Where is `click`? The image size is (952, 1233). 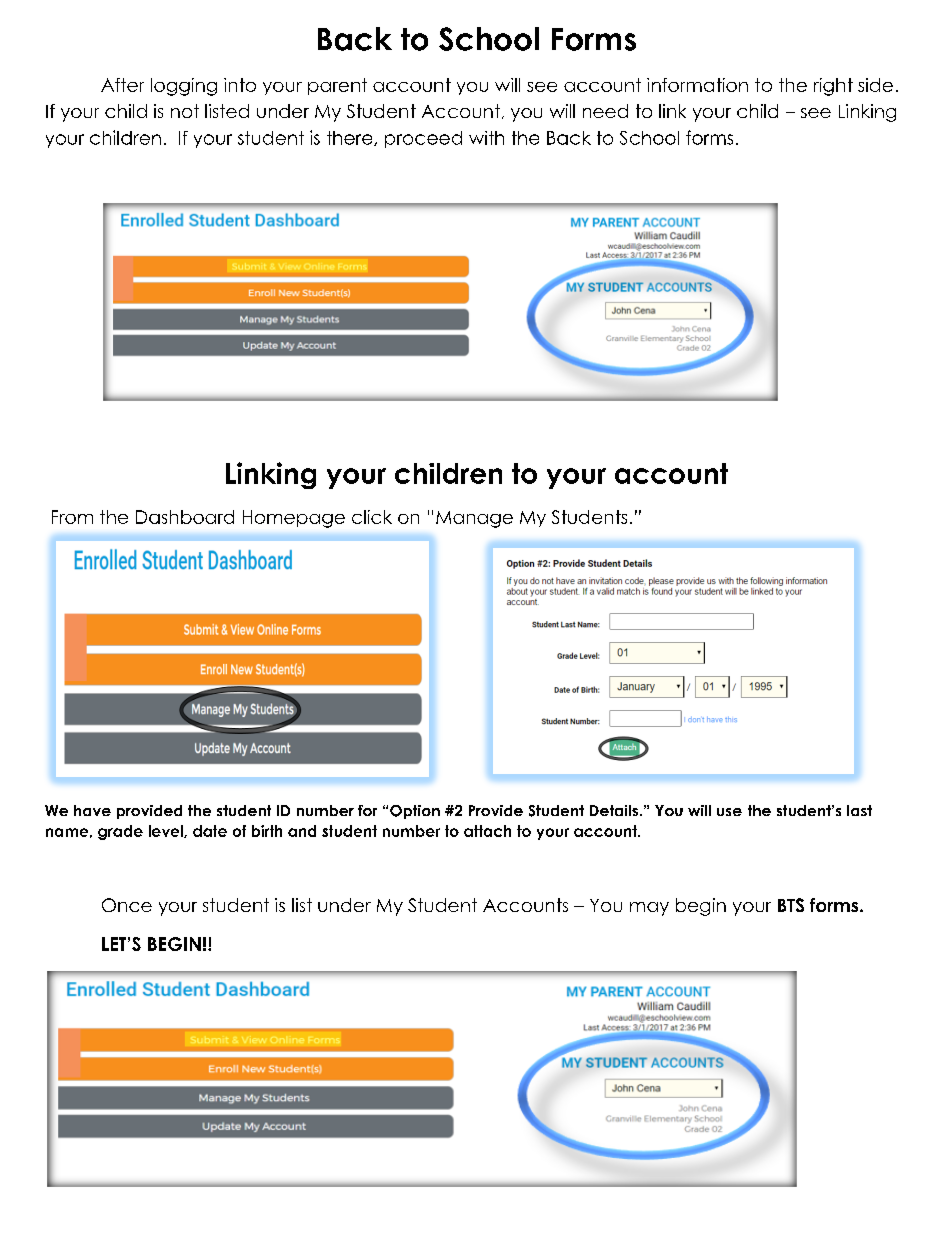 click is located at coordinates (372, 517).
